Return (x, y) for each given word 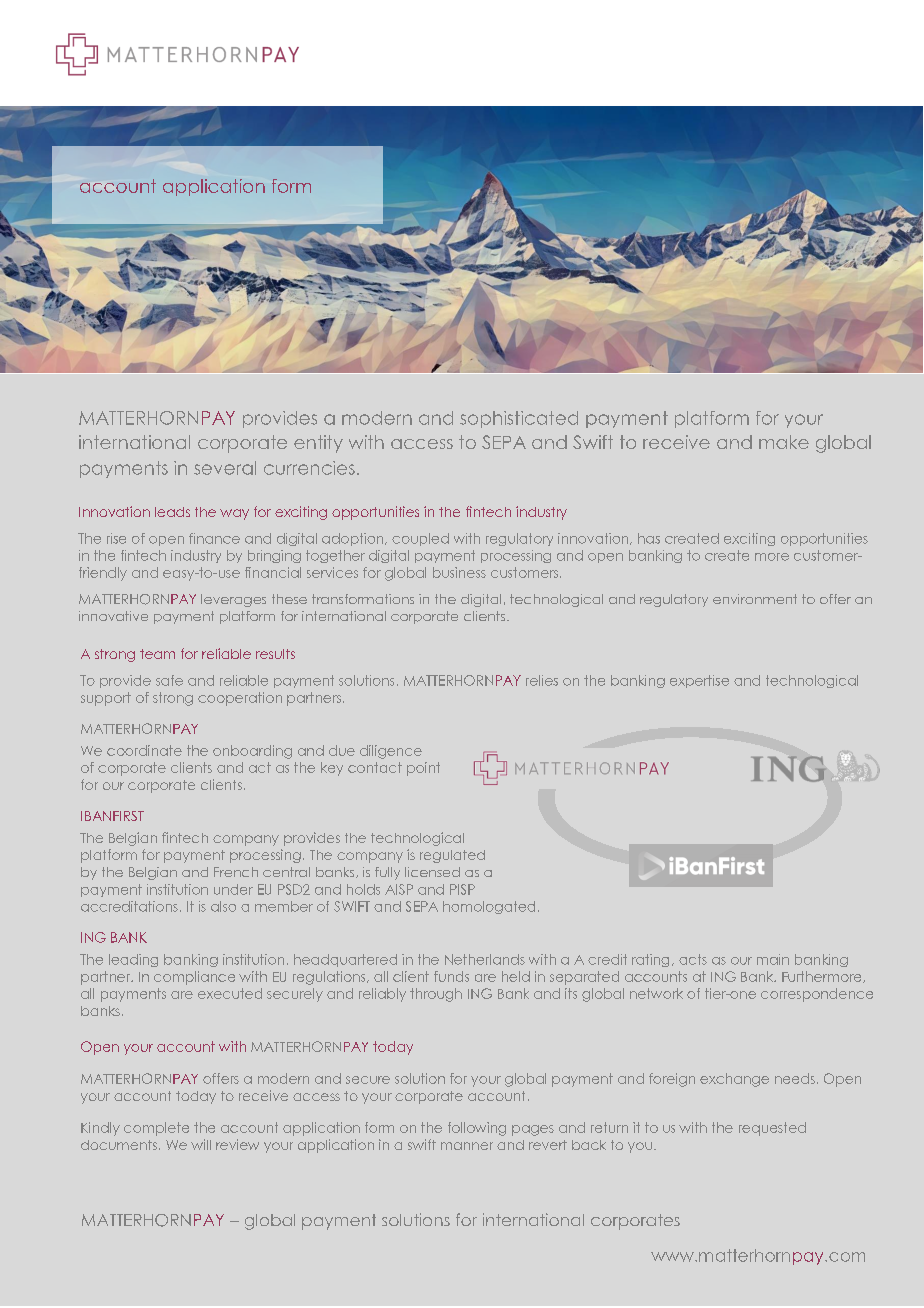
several (225, 468)
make (784, 442)
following (477, 1129)
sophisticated (519, 419)
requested (772, 1129)
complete (156, 1129)
